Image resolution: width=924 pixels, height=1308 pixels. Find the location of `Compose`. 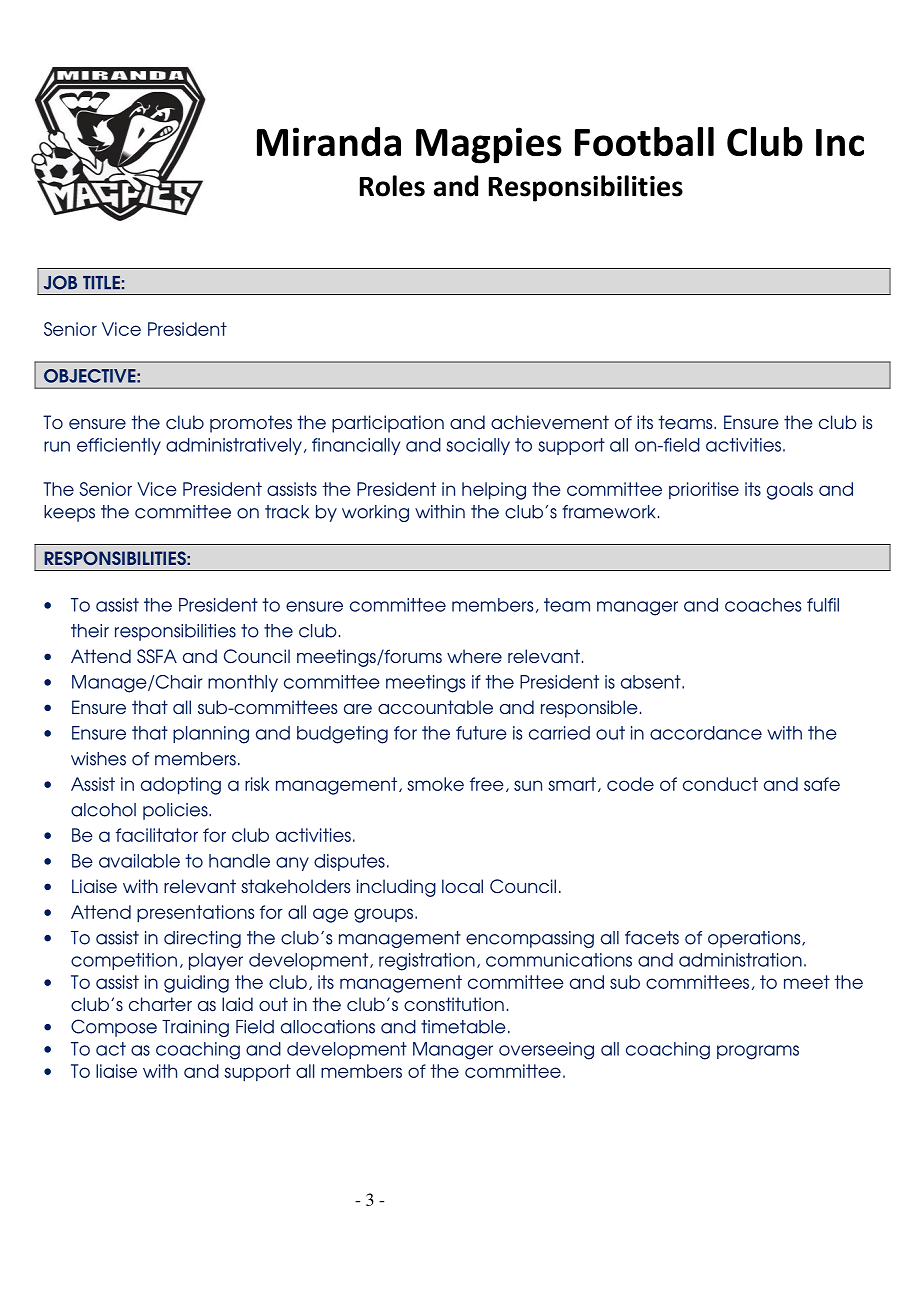

Compose is located at coordinates (114, 1028).
